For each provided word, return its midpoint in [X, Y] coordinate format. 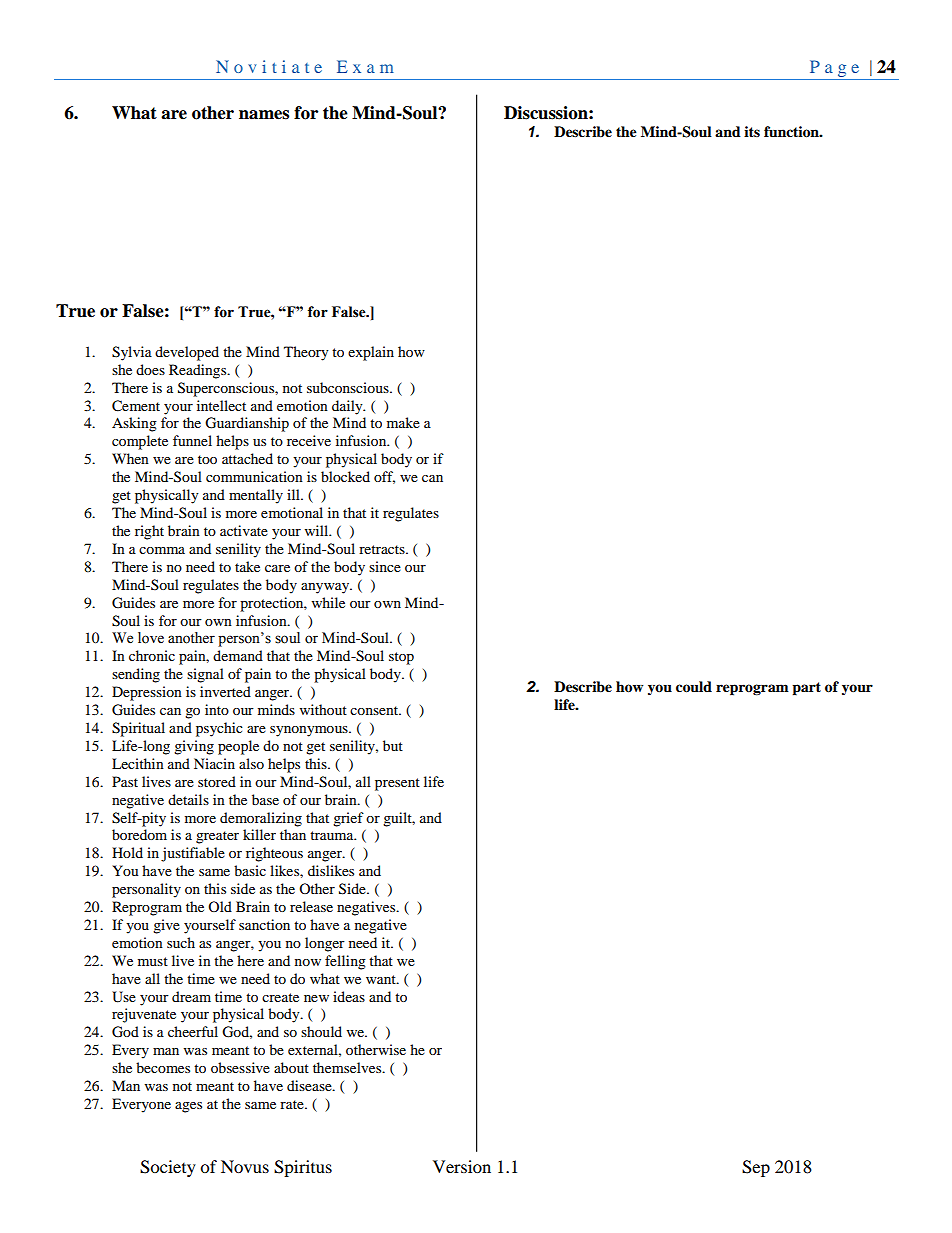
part [806, 689]
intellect [221, 405]
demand [238, 655]
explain [371, 353]
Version [462, 1166]
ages [188, 1107]
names [264, 115]
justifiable [193, 854]
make [403, 422]
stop [401, 658]
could [694, 687]
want [382, 979]
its [752, 131]
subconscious [349, 387]
